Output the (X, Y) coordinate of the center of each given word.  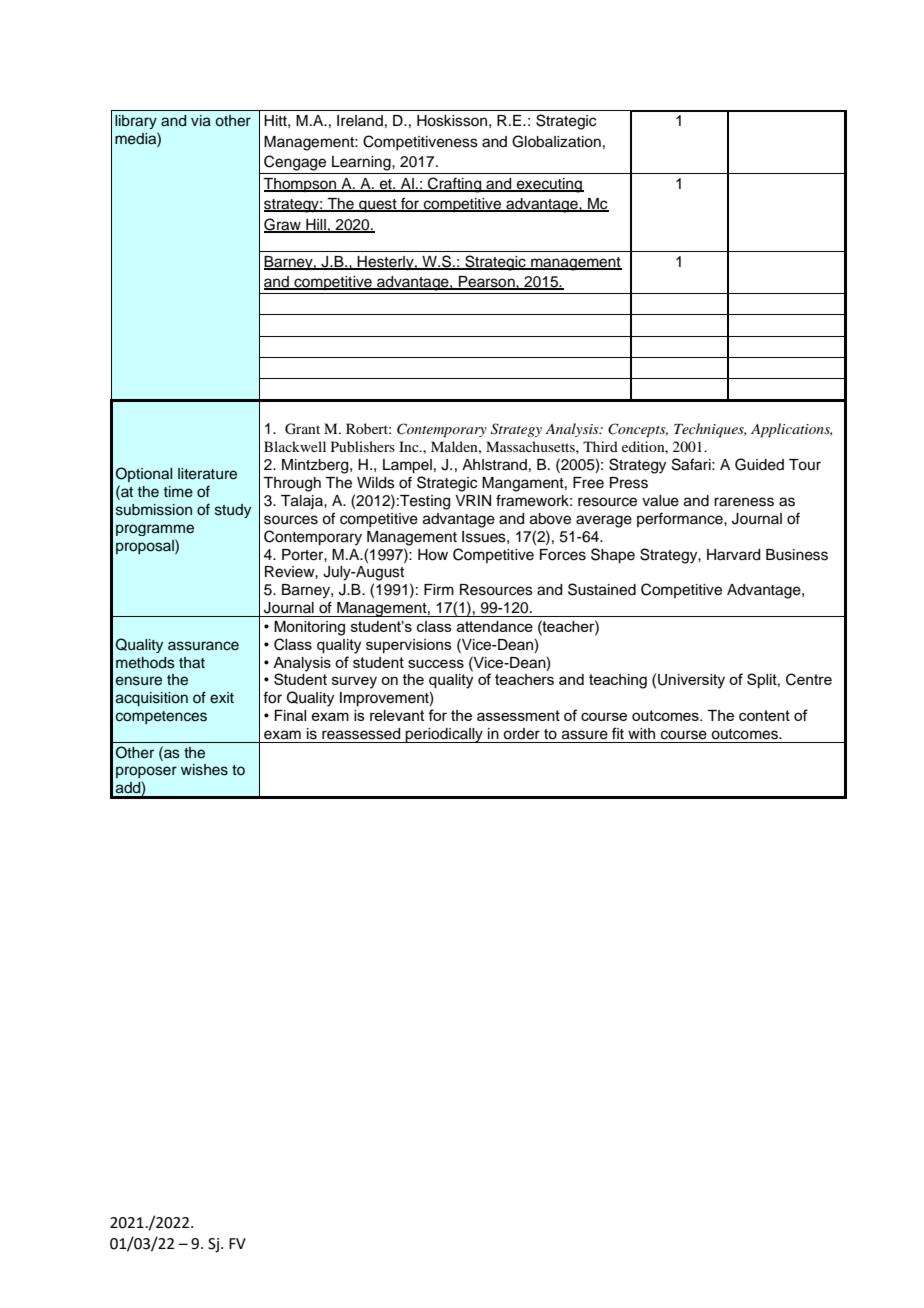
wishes (204, 770)
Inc (410, 446)
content (764, 715)
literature (207, 474)
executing (549, 185)
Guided (759, 464)
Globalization (556, 141)
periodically (444, 735)
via (201, 121)
